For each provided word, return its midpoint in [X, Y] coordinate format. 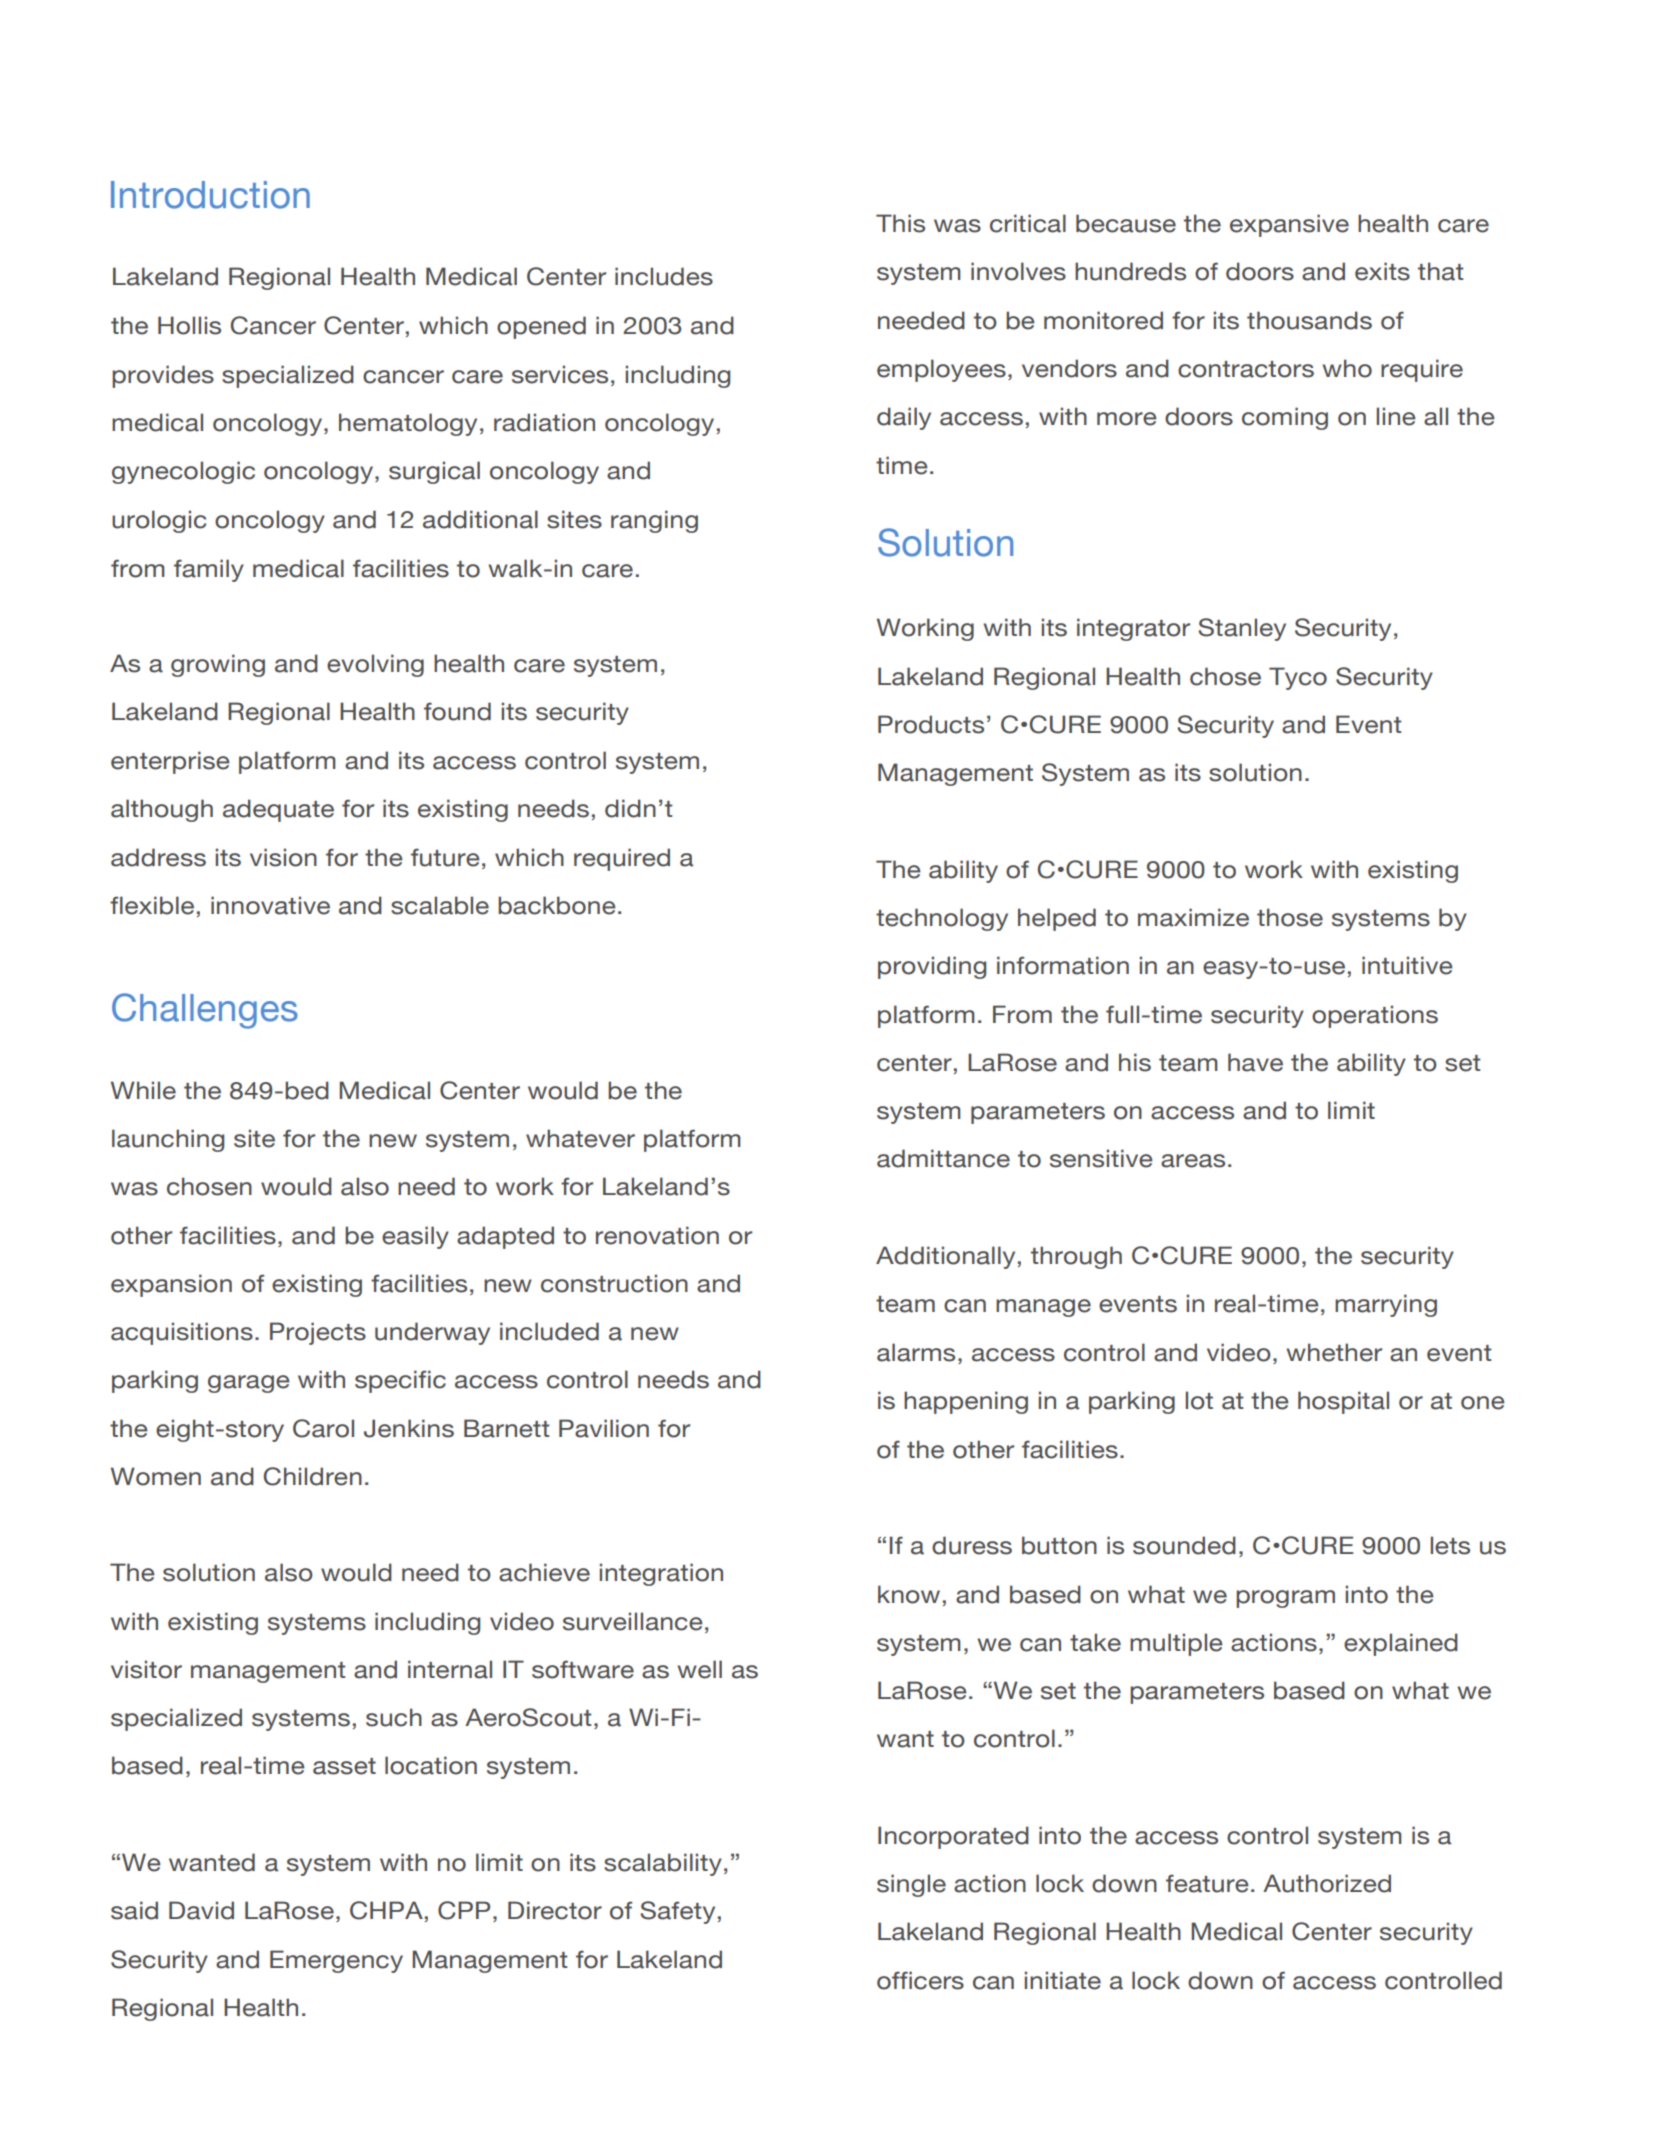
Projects [318, 1333]
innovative [270, 905]
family [209, 570]
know [909, 1594]
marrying [1386, 1305]
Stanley [1242, 629]
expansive [1289, 225]
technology [942, 919]
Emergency [336, 1961]
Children [313, 1476]
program [1285, 1599]
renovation [657, 1235]
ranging [654, 521]
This [900, 223]
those [1290, 917]
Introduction [210, 195]
